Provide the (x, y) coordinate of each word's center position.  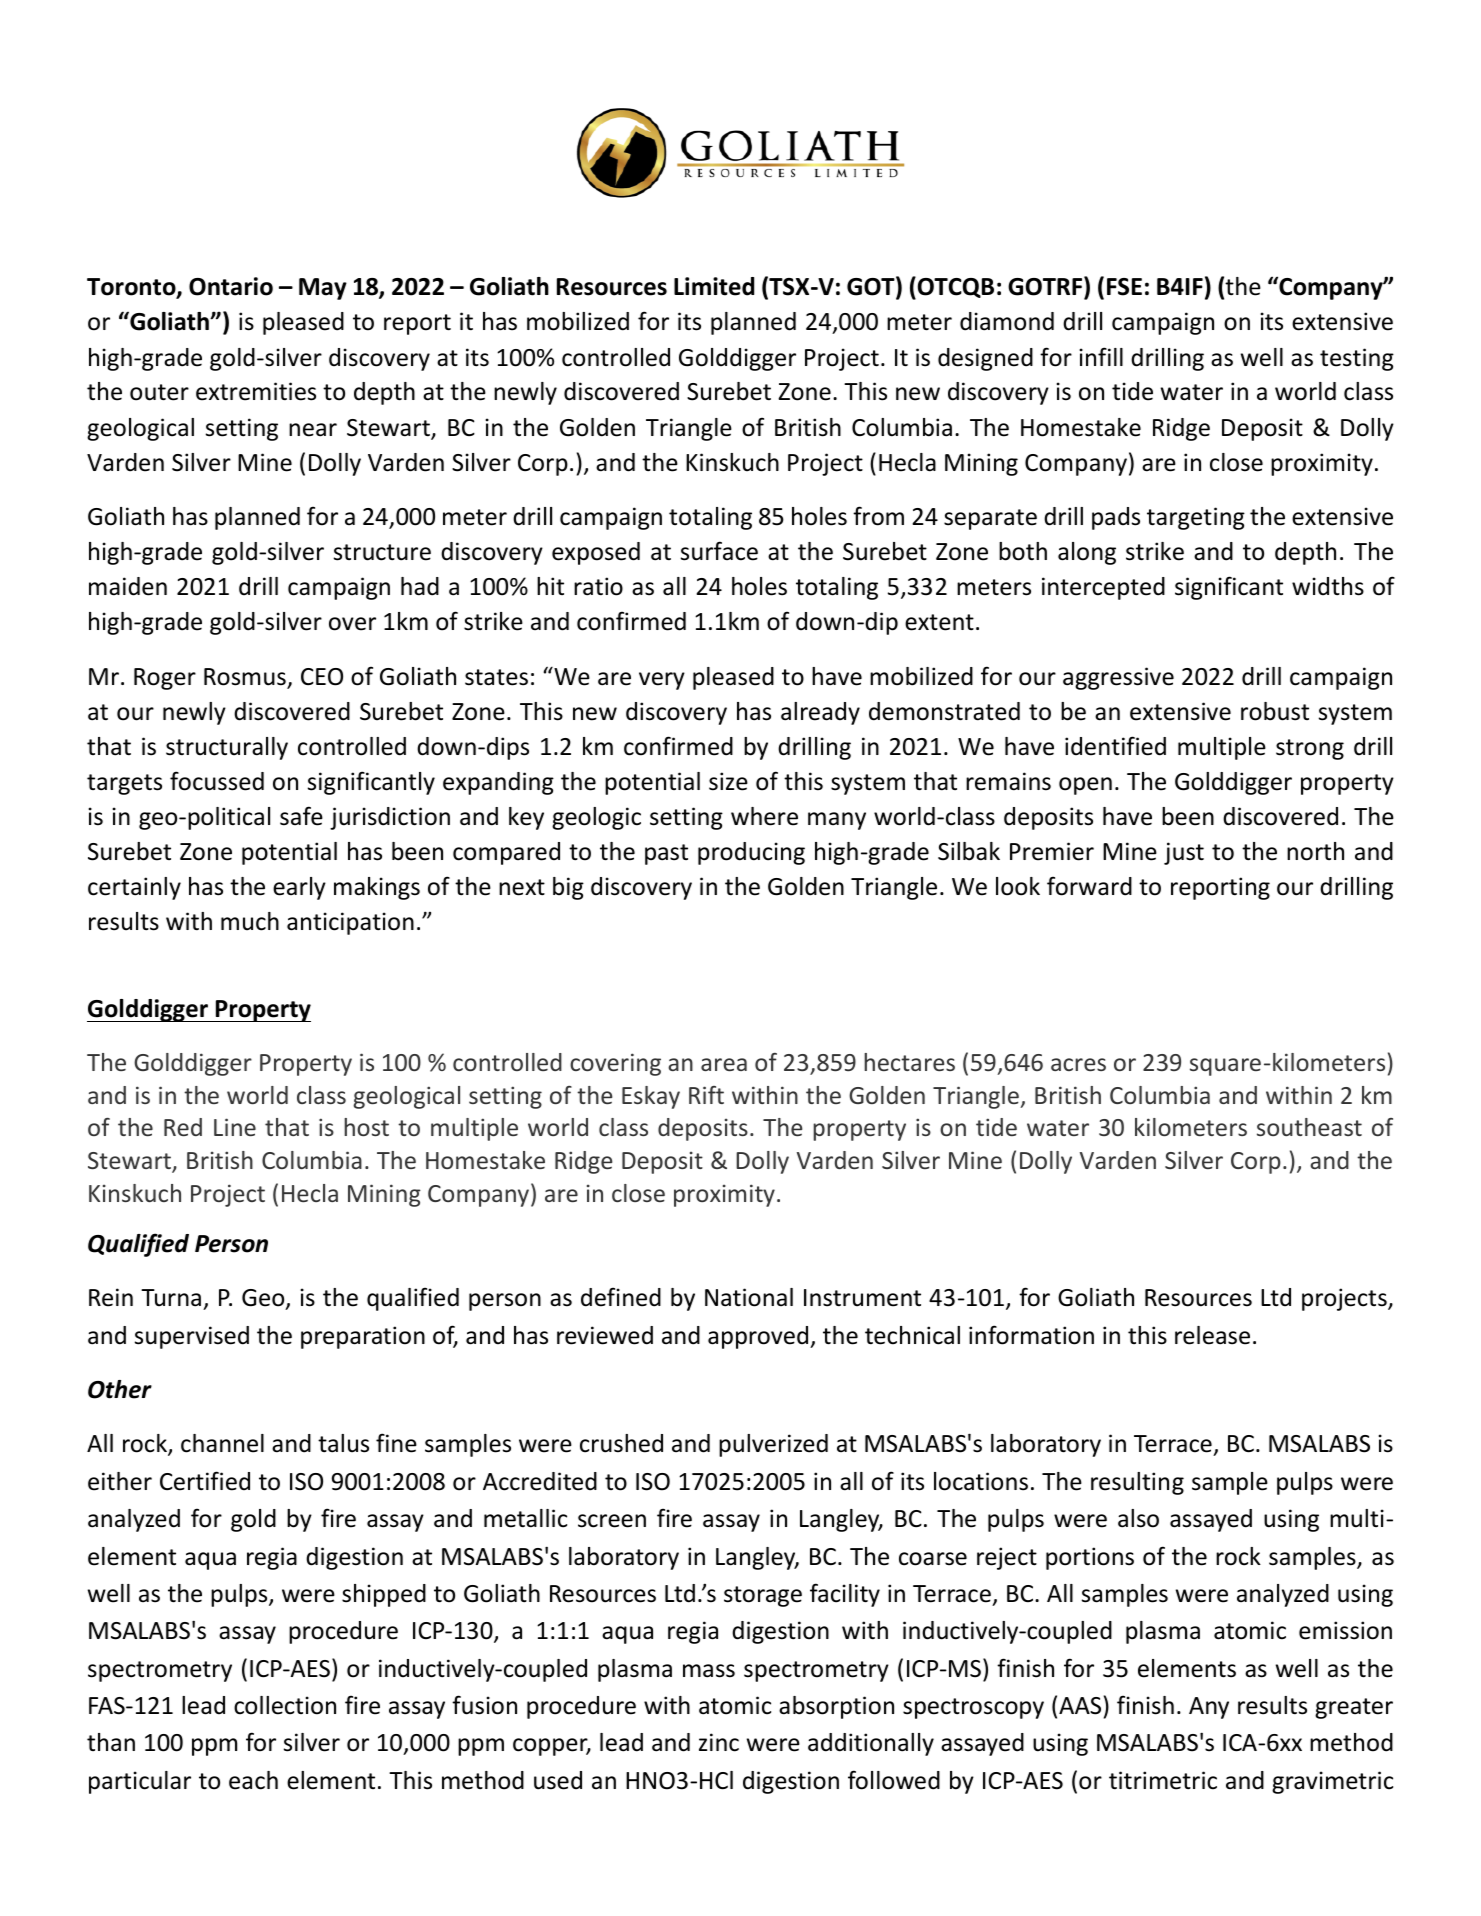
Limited (714, 286)
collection (285, 1705)
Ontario (231, 286)
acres (1078, 1064)
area (724, 1064)
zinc (719, 1742)
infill (1101, 356)
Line (235, 1127)
